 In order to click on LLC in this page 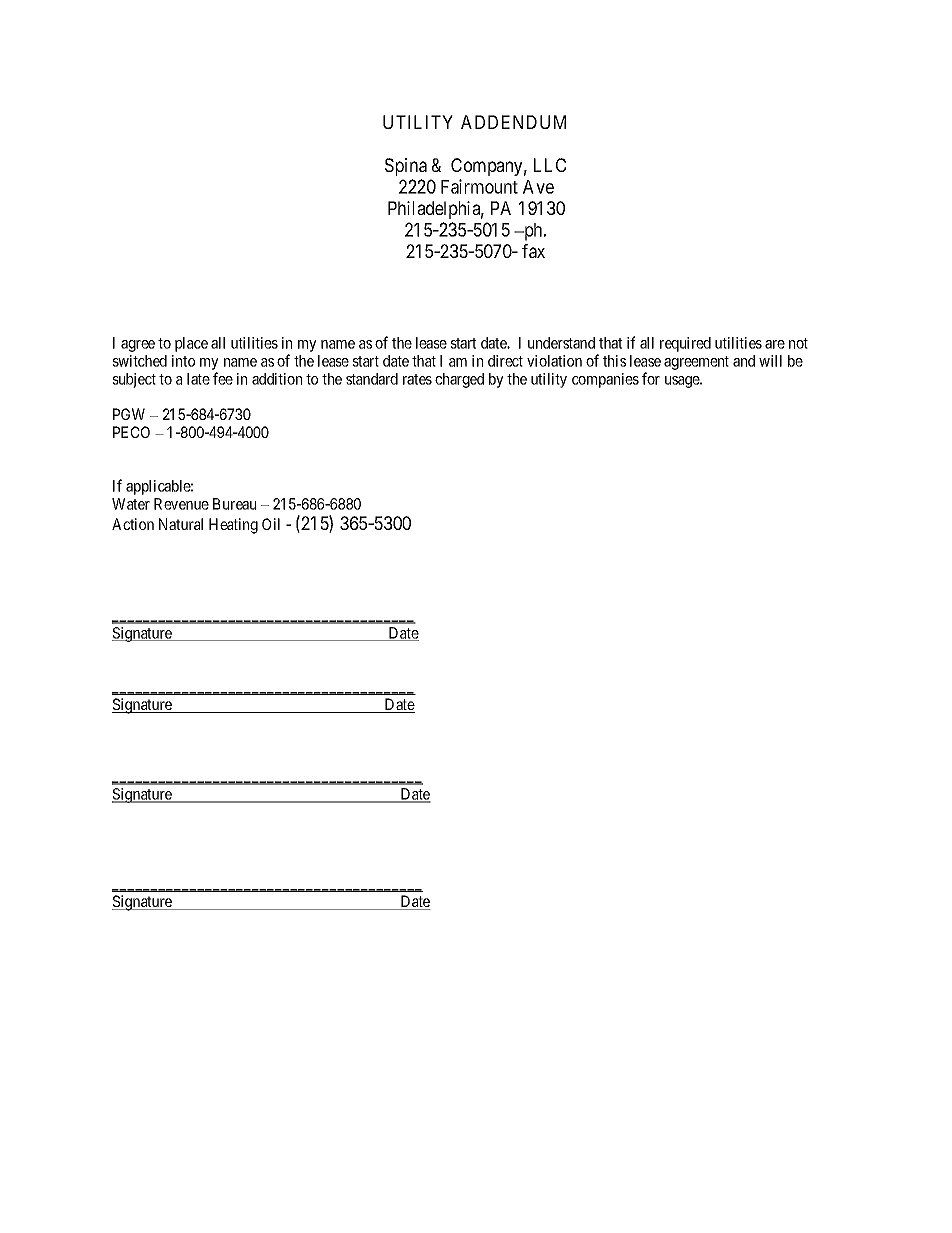, I will do `click(550, 165)`.
